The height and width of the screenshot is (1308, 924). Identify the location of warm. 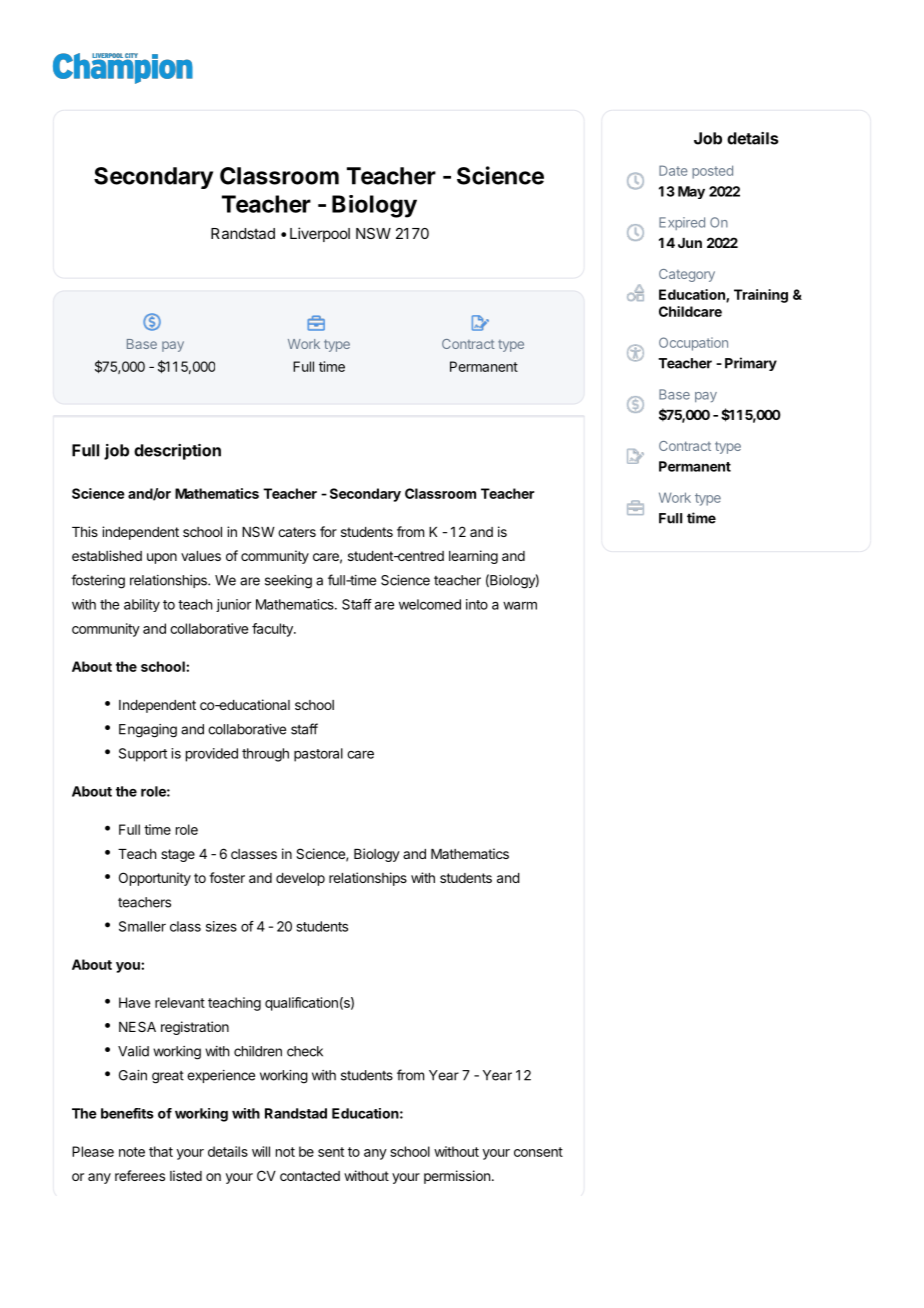
(520, 605).
